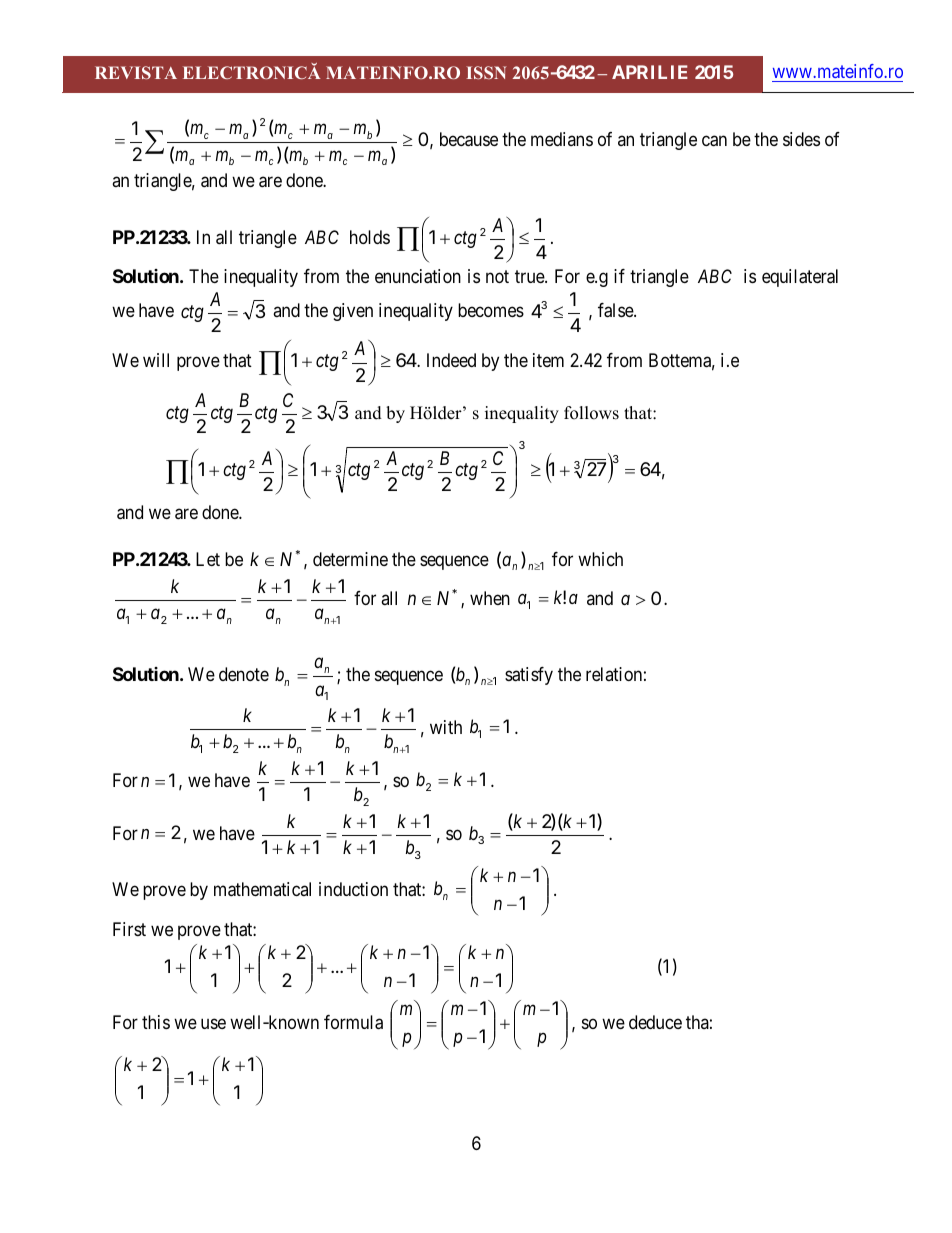 This screenshot has width=952, height=1233. Describe the element at coordinates (136, 72) in the screenshot. I see `REVISTA` at that location.
